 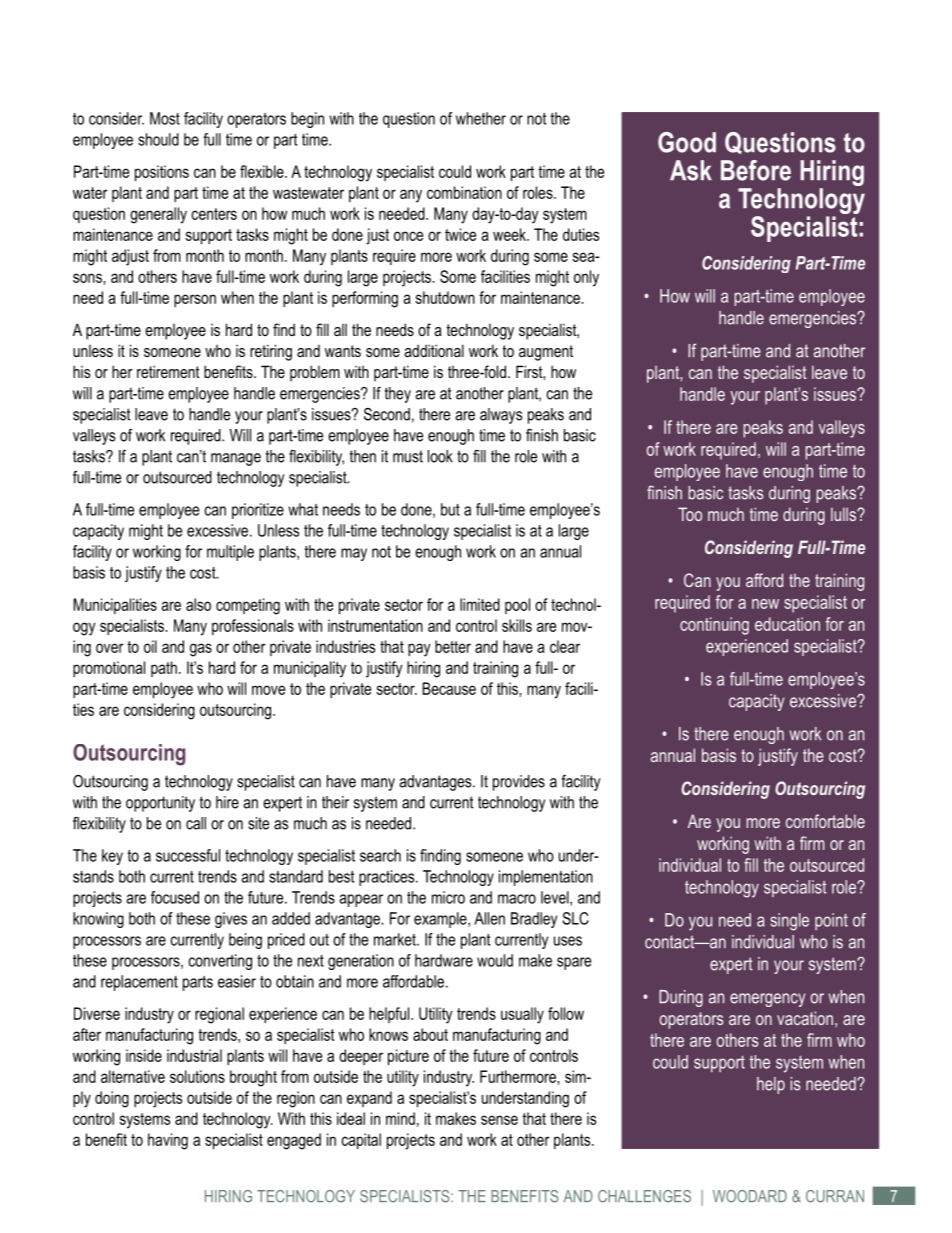 What do you see at coordinates (481, 118) in the screenshot?
I see `whether` at bounding box center [481, 118].
